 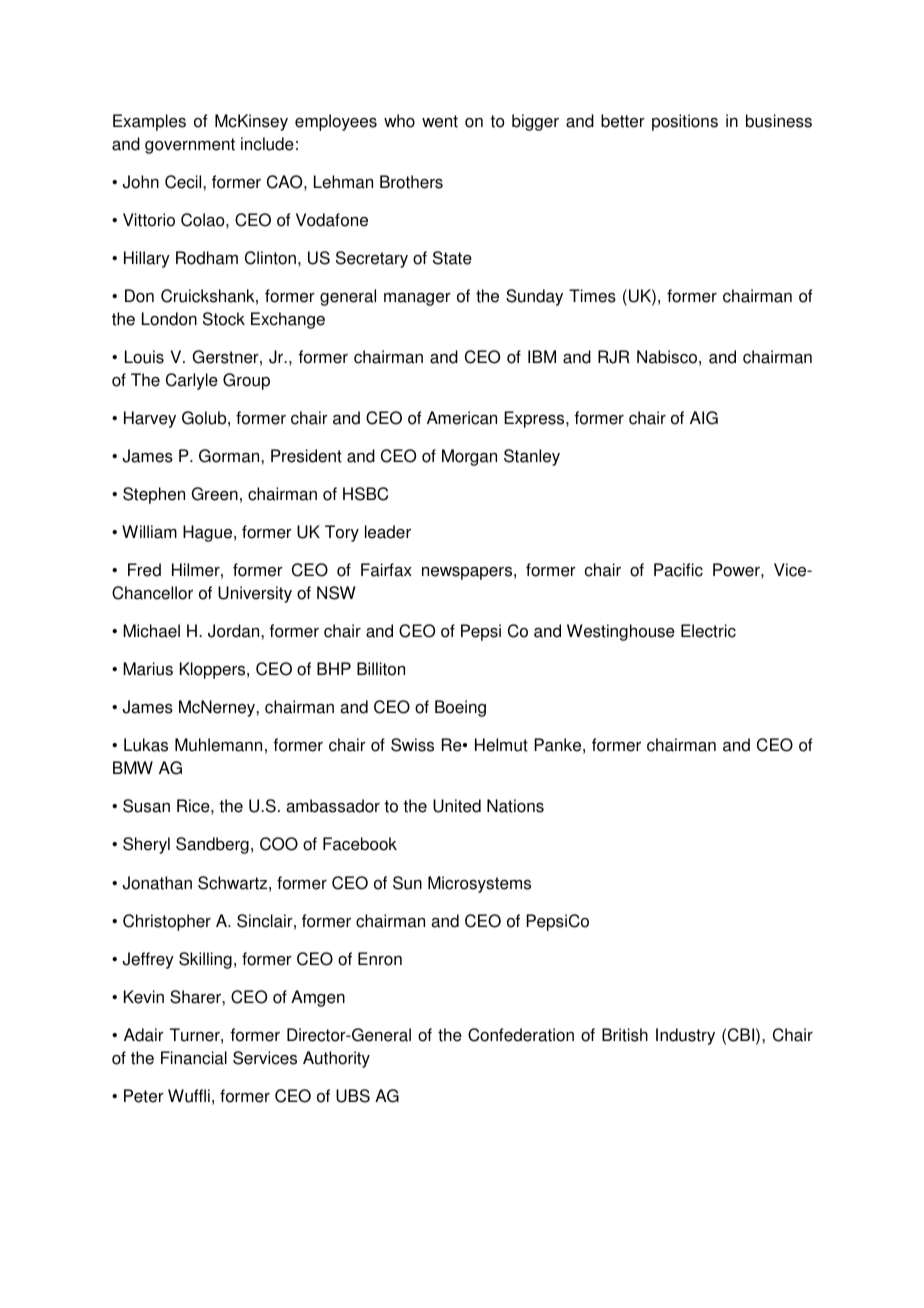 I want to click on Stock, so click(x=224, y=319).
